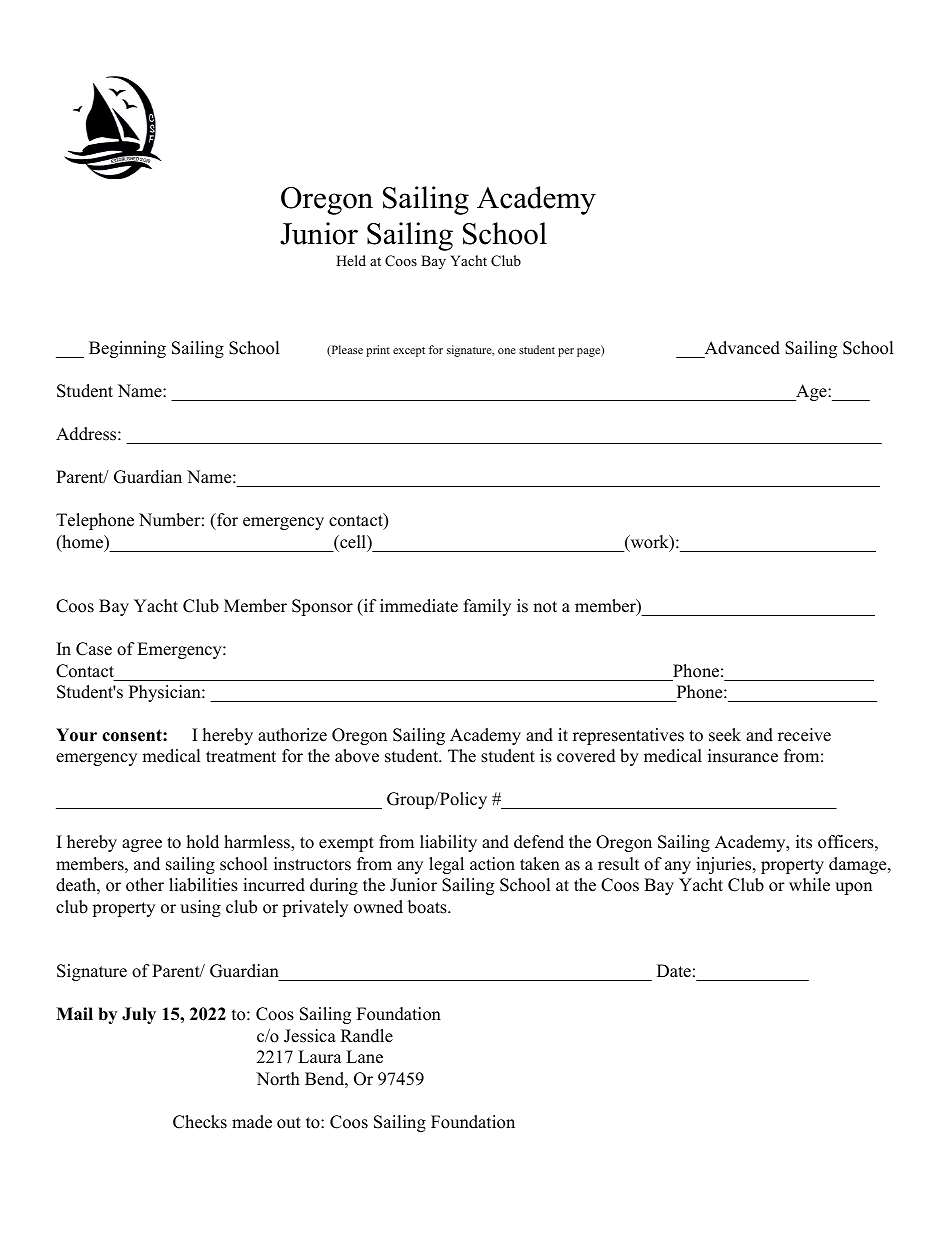 This screenshot has width=952, height=1233. What do you see at coordinates (487, 607) in the screenshot?
I see `family` at bounding box center [487, 607].
